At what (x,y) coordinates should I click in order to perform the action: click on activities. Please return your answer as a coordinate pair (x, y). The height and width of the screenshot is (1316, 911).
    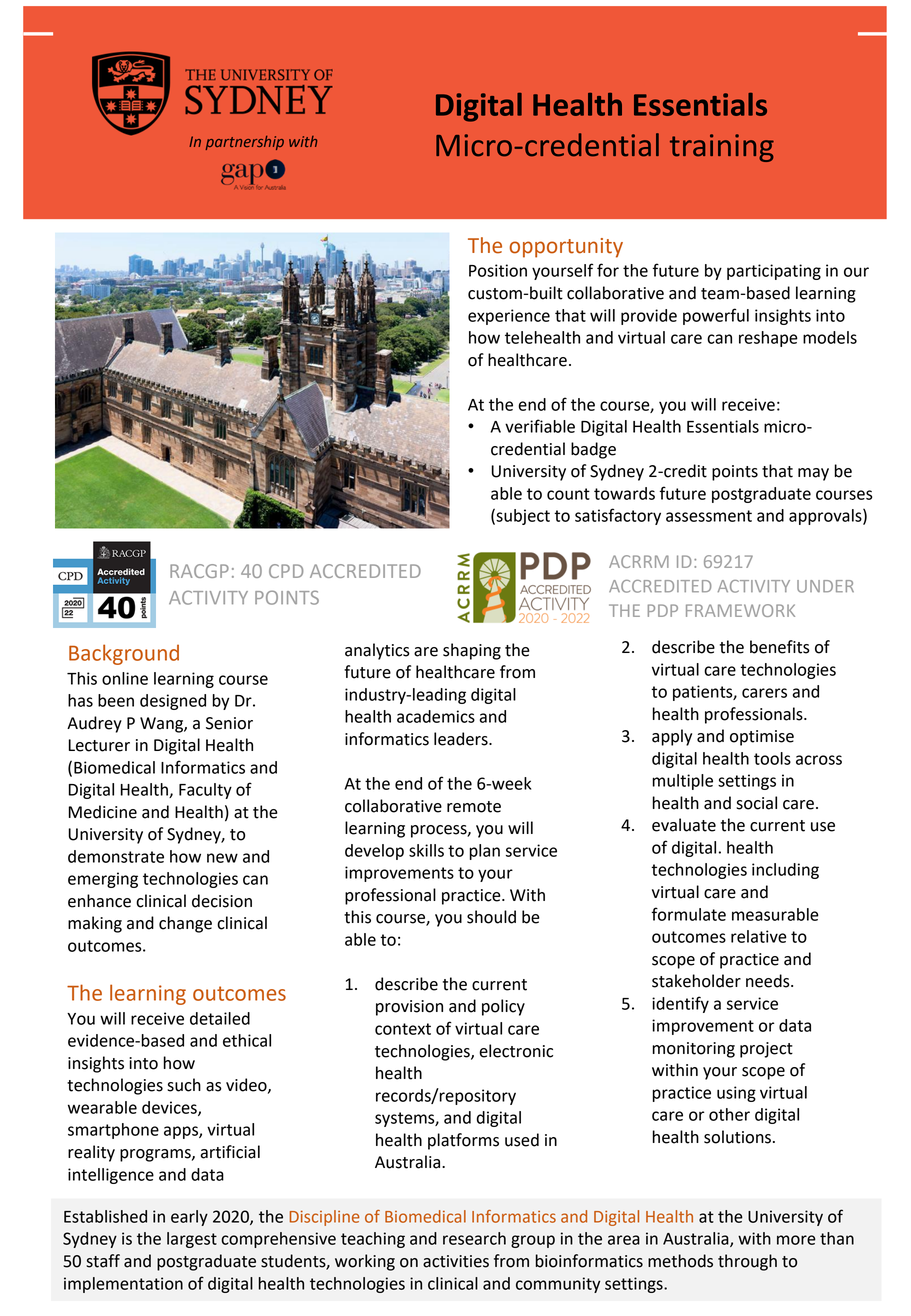
    Looking at the image, I should click on (456, 1261).
